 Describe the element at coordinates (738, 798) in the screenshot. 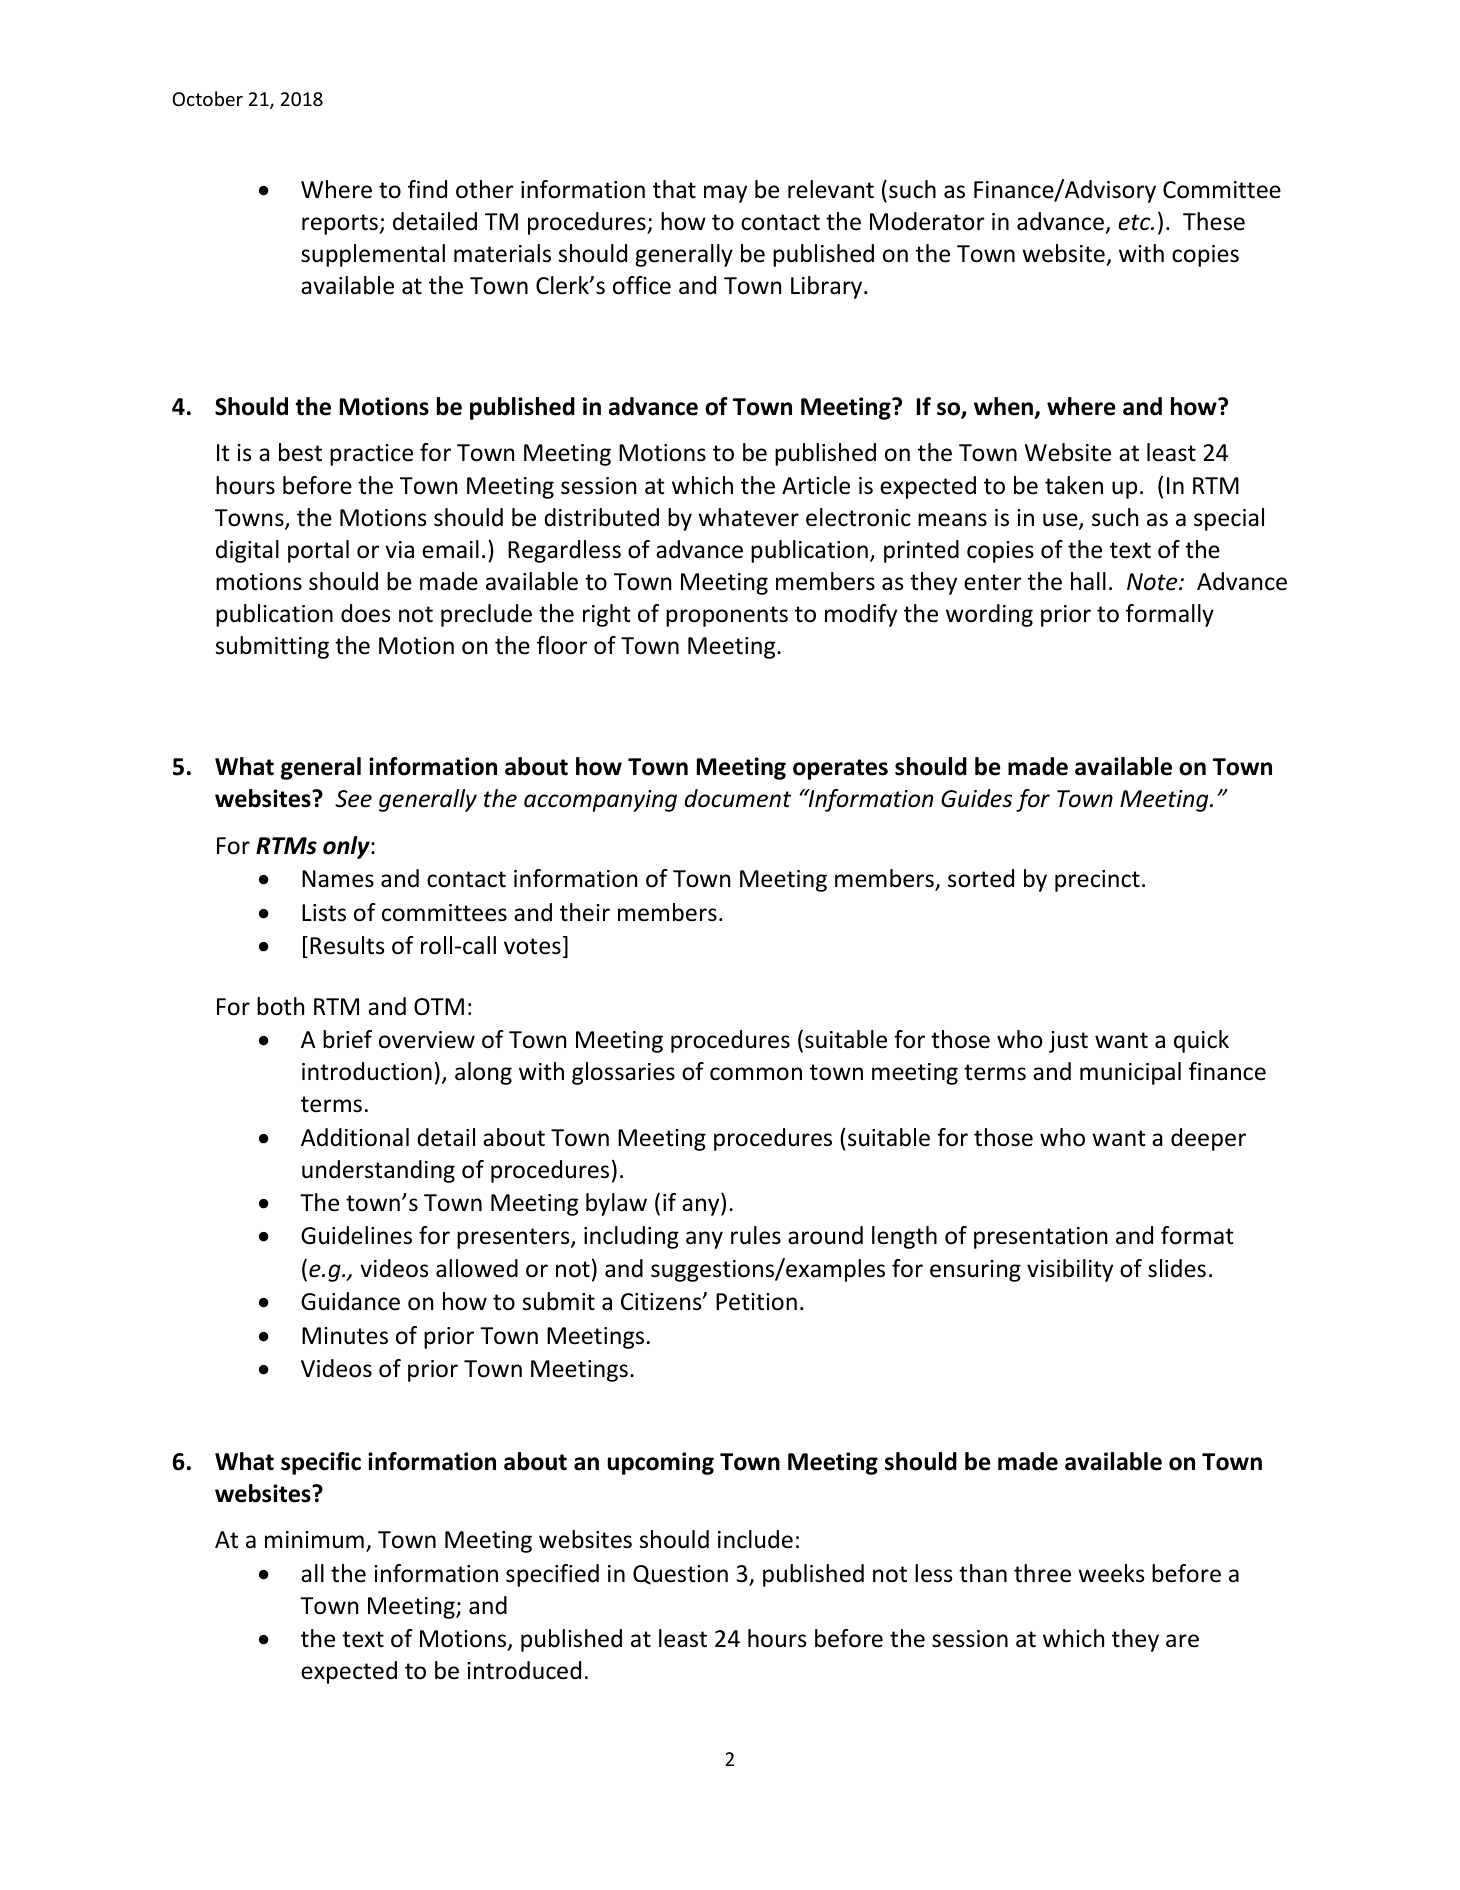

I see `document` at that location.
